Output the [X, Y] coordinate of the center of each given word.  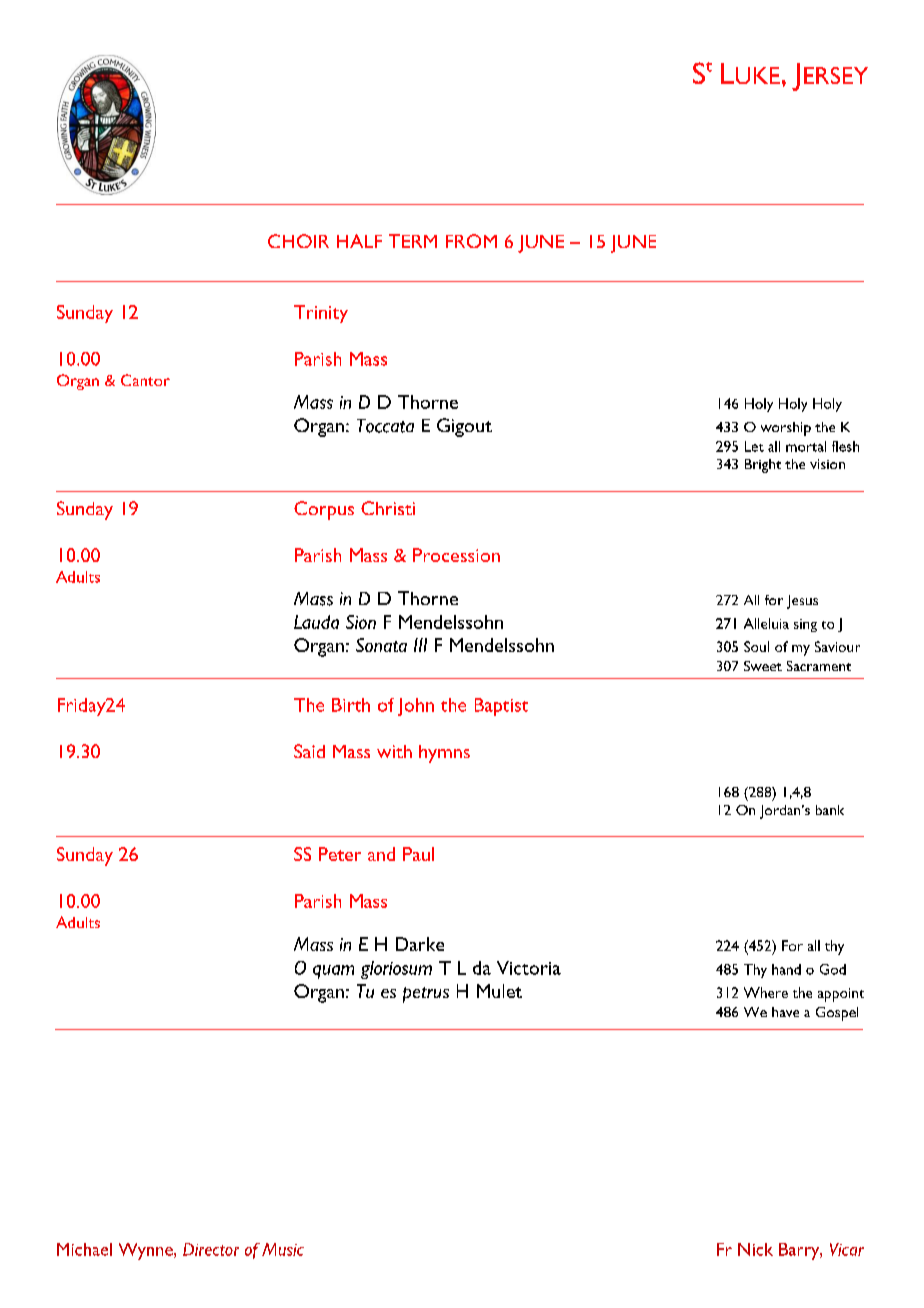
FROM [471, 241]
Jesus [802, 602]
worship [786, 429]
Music [283, 1249]
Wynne [147, 1251]
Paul [418, 854]
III [420, 645]
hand [786, 969]
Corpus [324, 510]
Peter [340, 854]
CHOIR [298, 241]
